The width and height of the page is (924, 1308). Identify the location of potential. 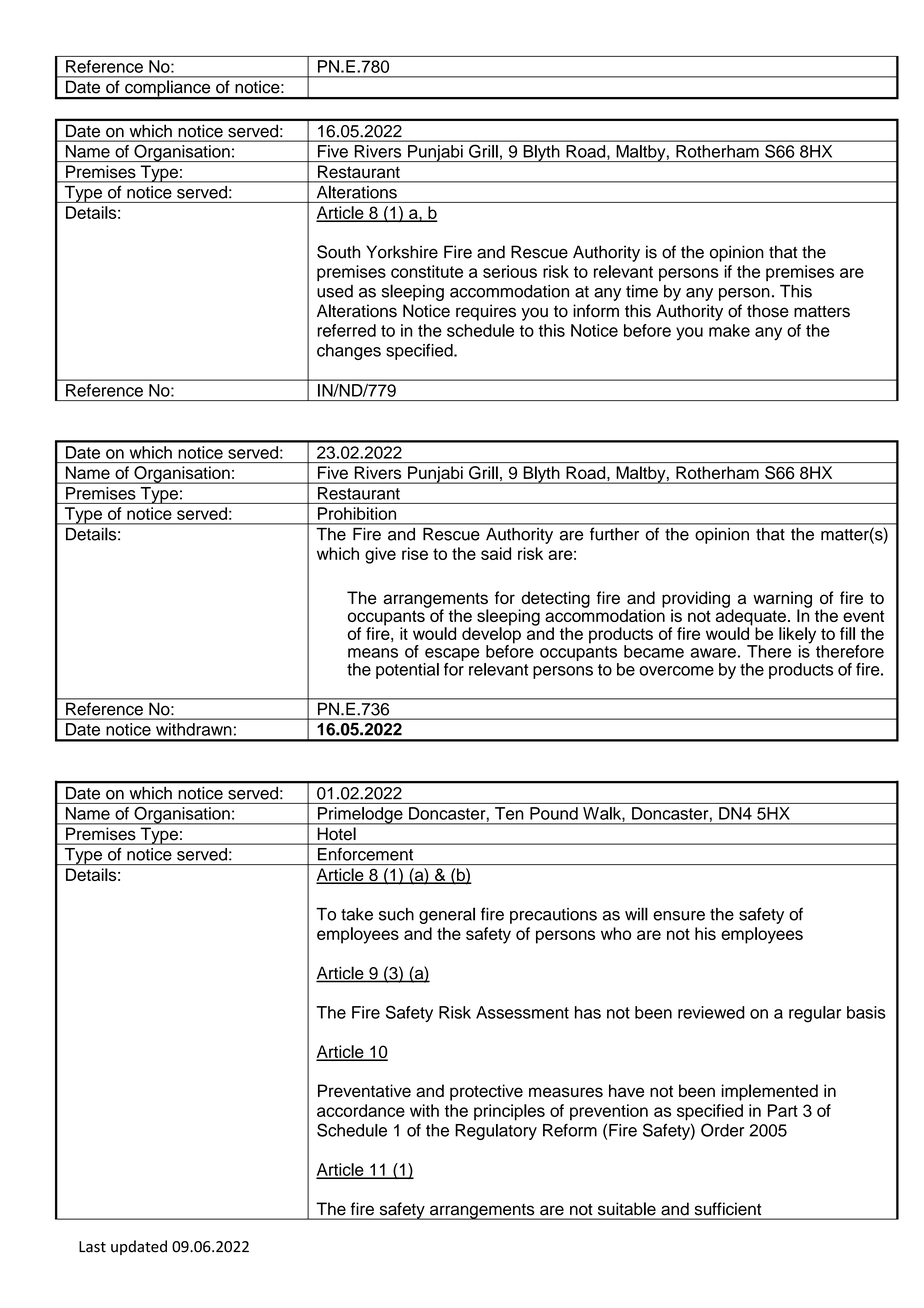
(407, 671).
